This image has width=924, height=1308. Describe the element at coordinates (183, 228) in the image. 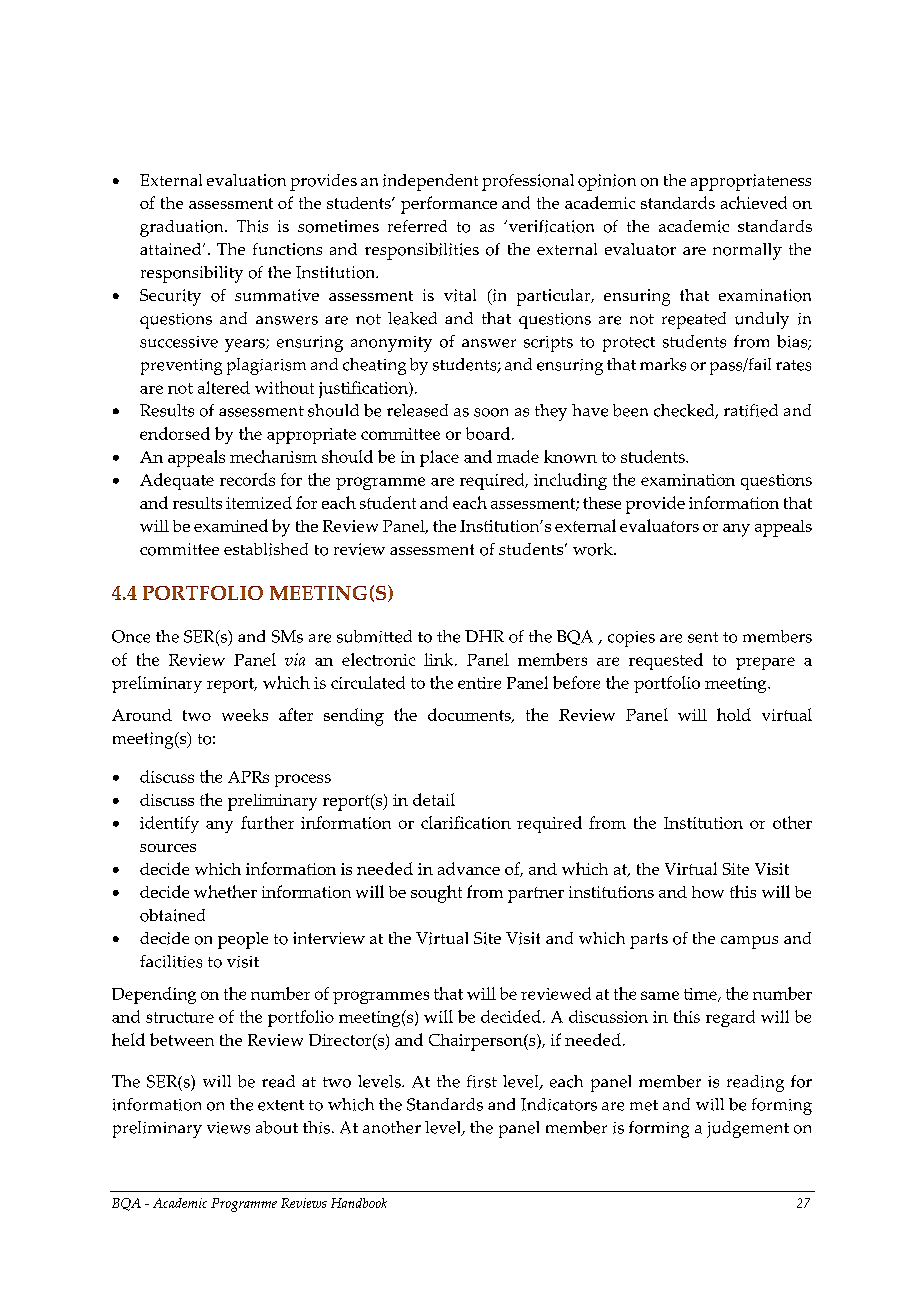

I see `graduation` at that location.
